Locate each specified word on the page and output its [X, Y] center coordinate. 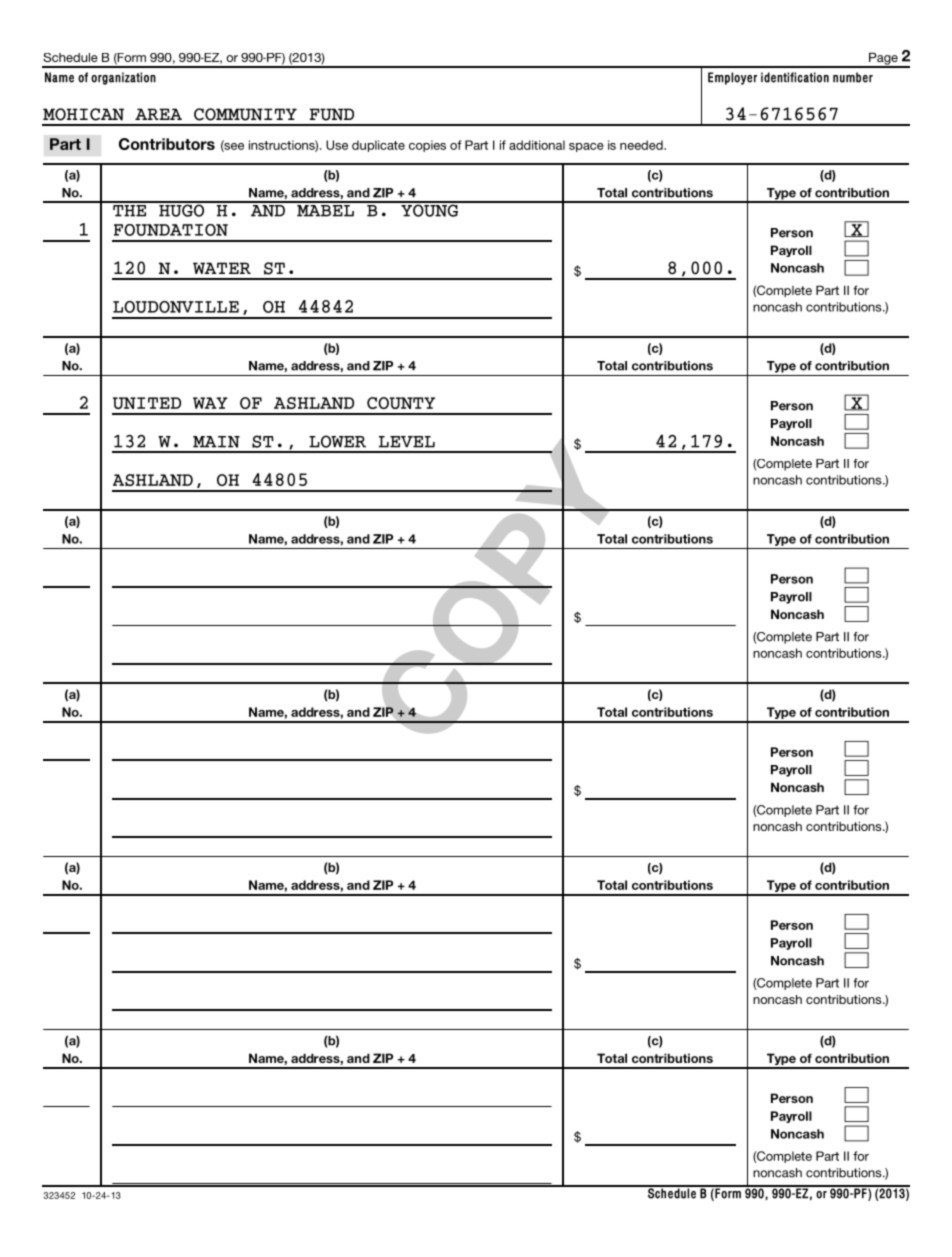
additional [537, 145]
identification [795, 77]
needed [642, 145]
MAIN [216, 442]
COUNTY [401, 403]
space [586, 147]
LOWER [337, 441]
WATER [222, 268]
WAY [210, 403]
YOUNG [430, 209]
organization [123, 78]
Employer [732, 78]
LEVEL [407, 442]
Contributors [167, 144]
